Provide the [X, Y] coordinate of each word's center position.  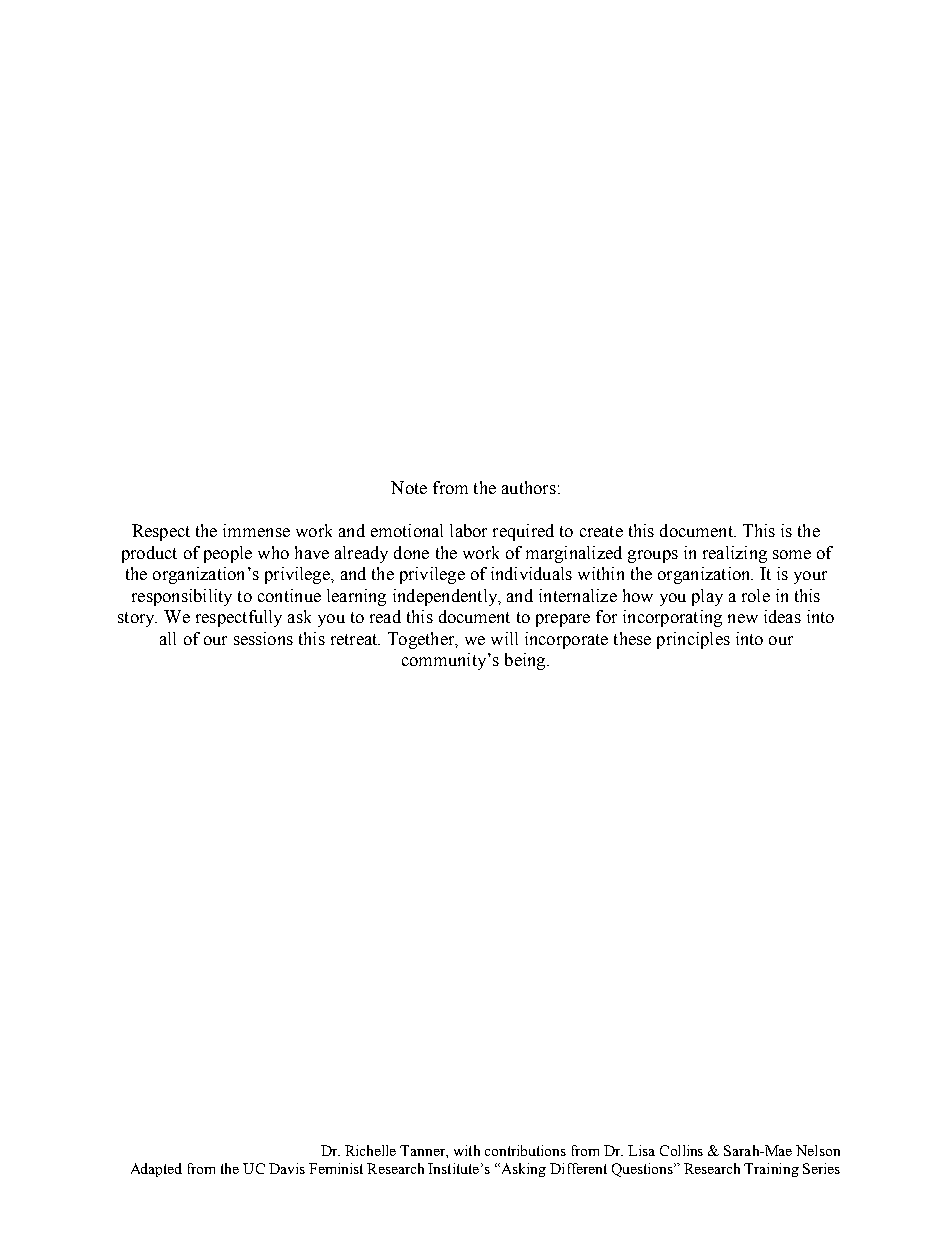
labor [468, 530]
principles [693, 640]
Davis [287, 1168]
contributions [525, 1150]
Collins [681, 1150]
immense [256, 530]
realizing [735, 554]
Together [422, 640]
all [168, 638]
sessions [263, 638]
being [526, 661]
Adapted [156, 1170]
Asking [522, 1170]
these [632, 638]
